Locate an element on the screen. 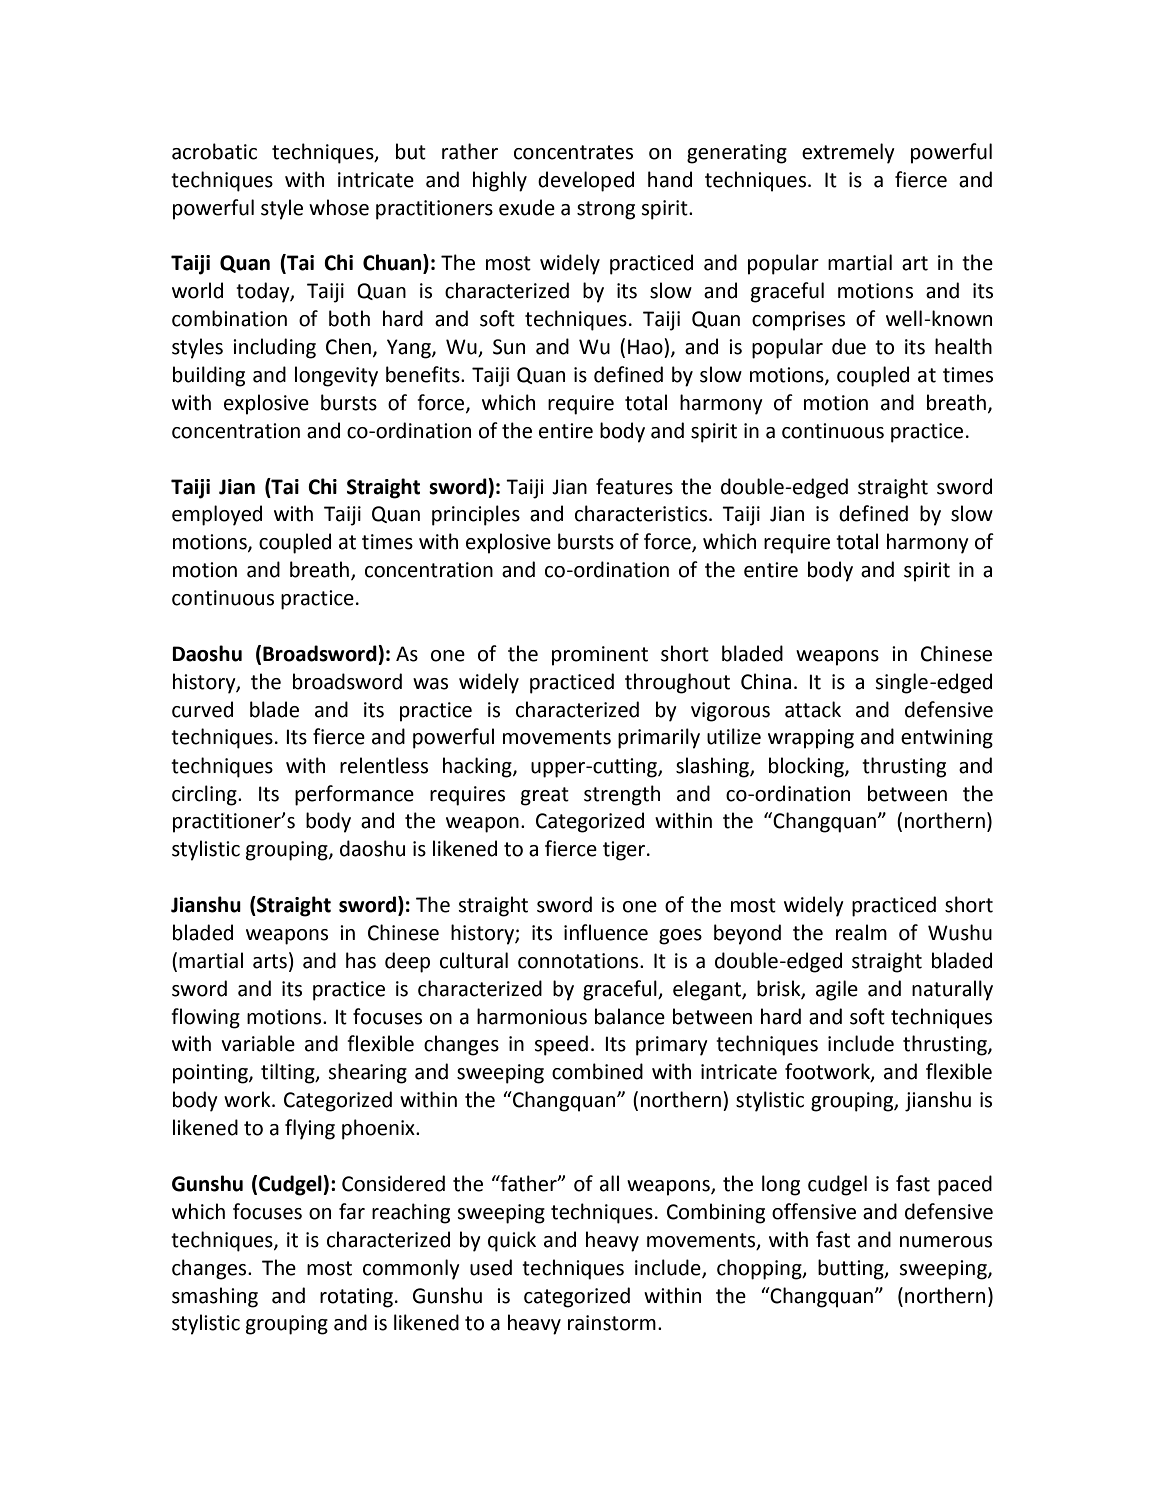 Image resolution: width=1165 pixels, height=1508 pixels. rainstorm is located at coordinates (612, 1323).
